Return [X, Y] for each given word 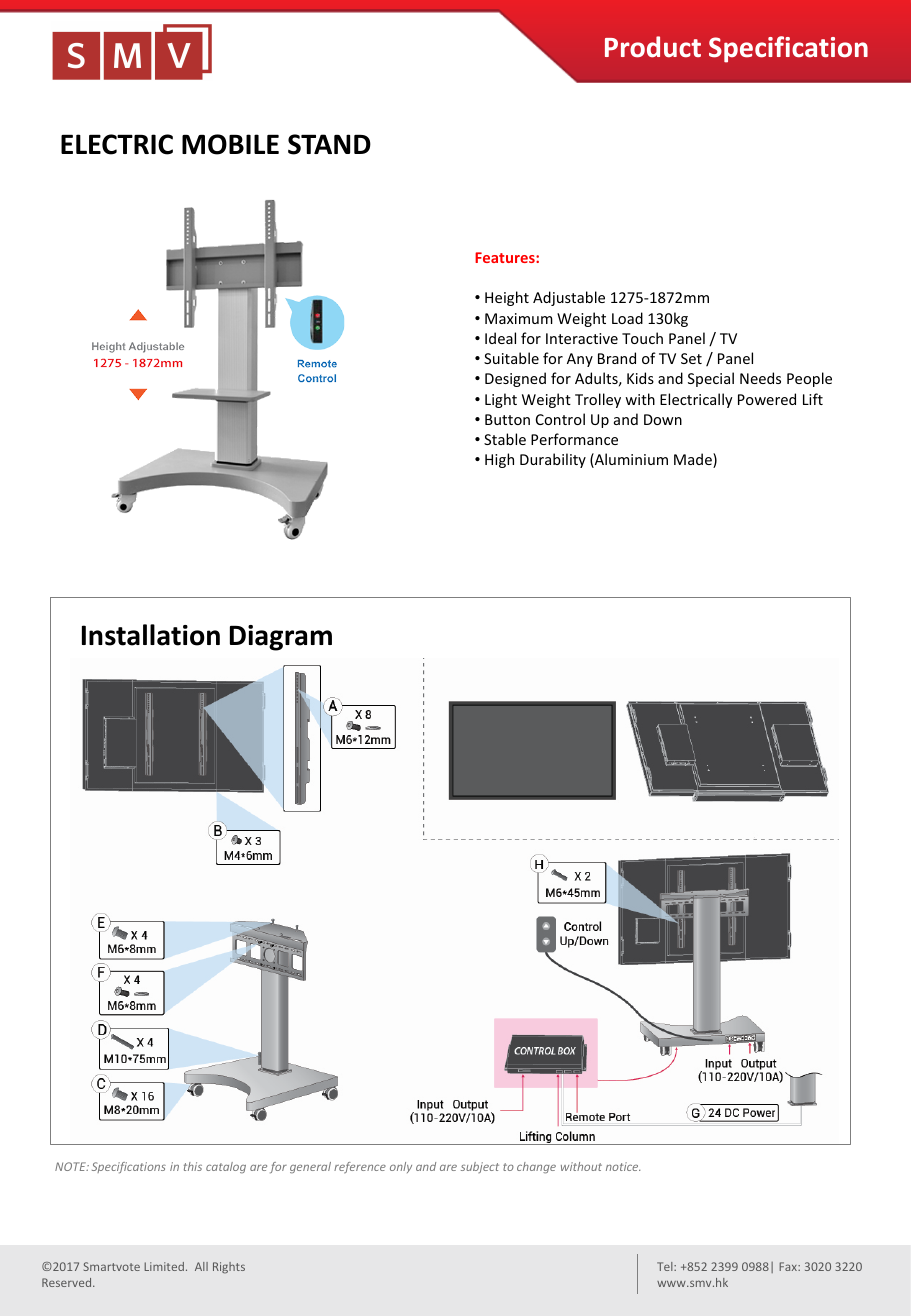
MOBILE [230, 144]
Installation [151, 635]
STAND [329, 144]
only [401, 1167]
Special [711, 379]
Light [501, 400]
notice [623, 1166]
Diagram [281, 638]
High [499, 460]
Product [653, 47]
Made [694, 460]
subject [480, 1167]
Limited [164, 1266]
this [193, 1166]
